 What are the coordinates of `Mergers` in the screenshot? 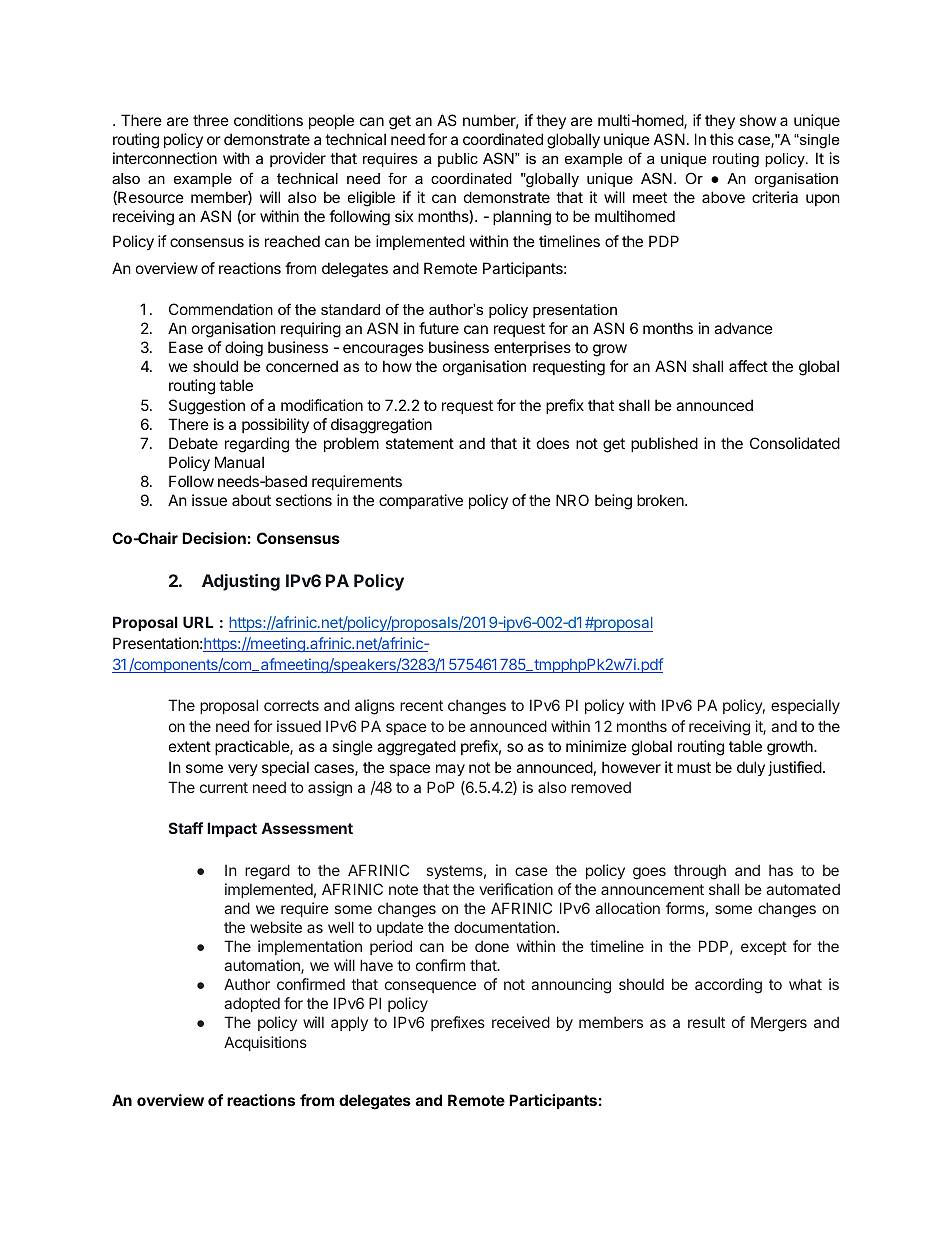 It's located at (779, 1024).
